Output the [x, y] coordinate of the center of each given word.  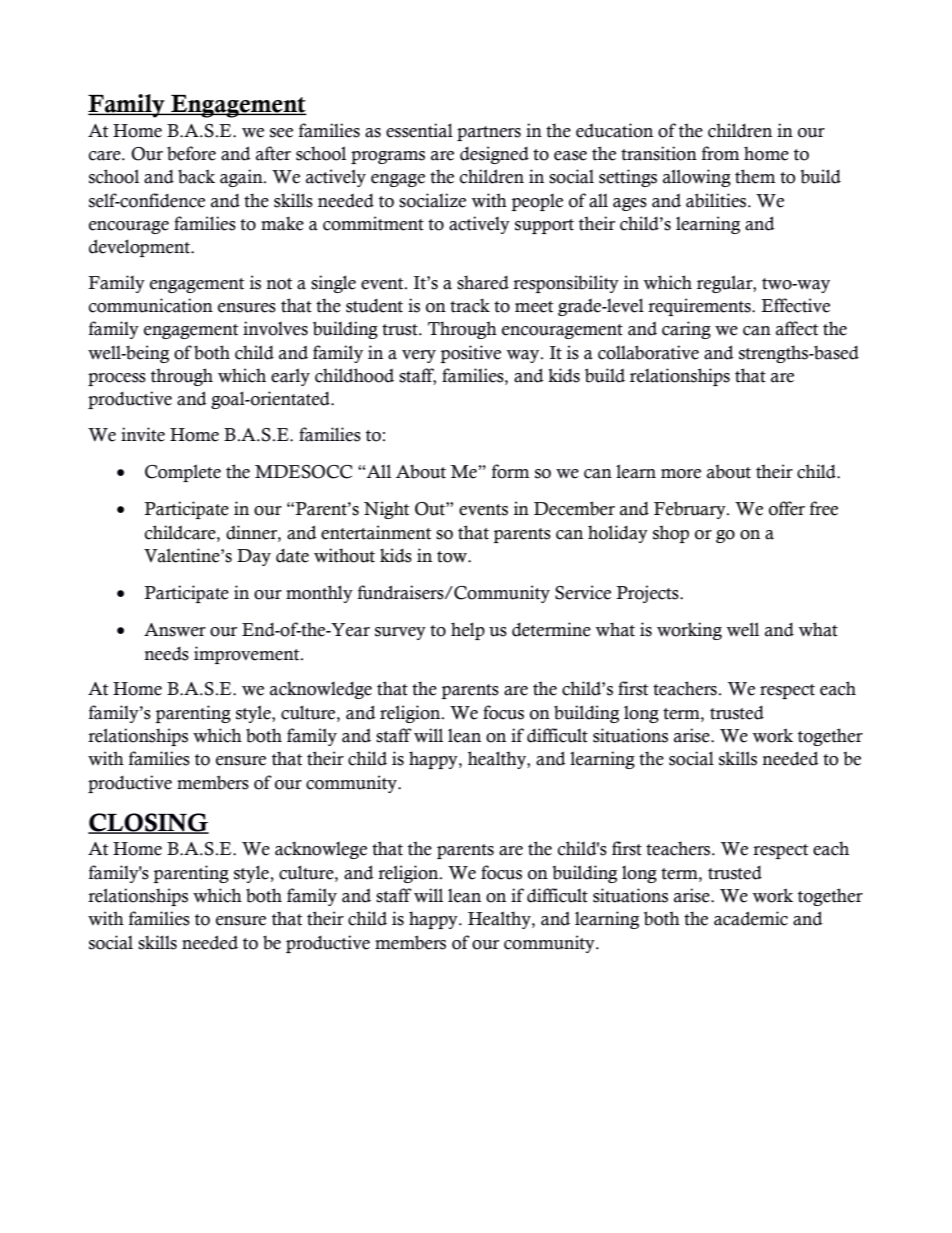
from [721, 153]
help [468, 631]
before [191, 153]
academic [751, 918]
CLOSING [148, 823]
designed [494, 155]
